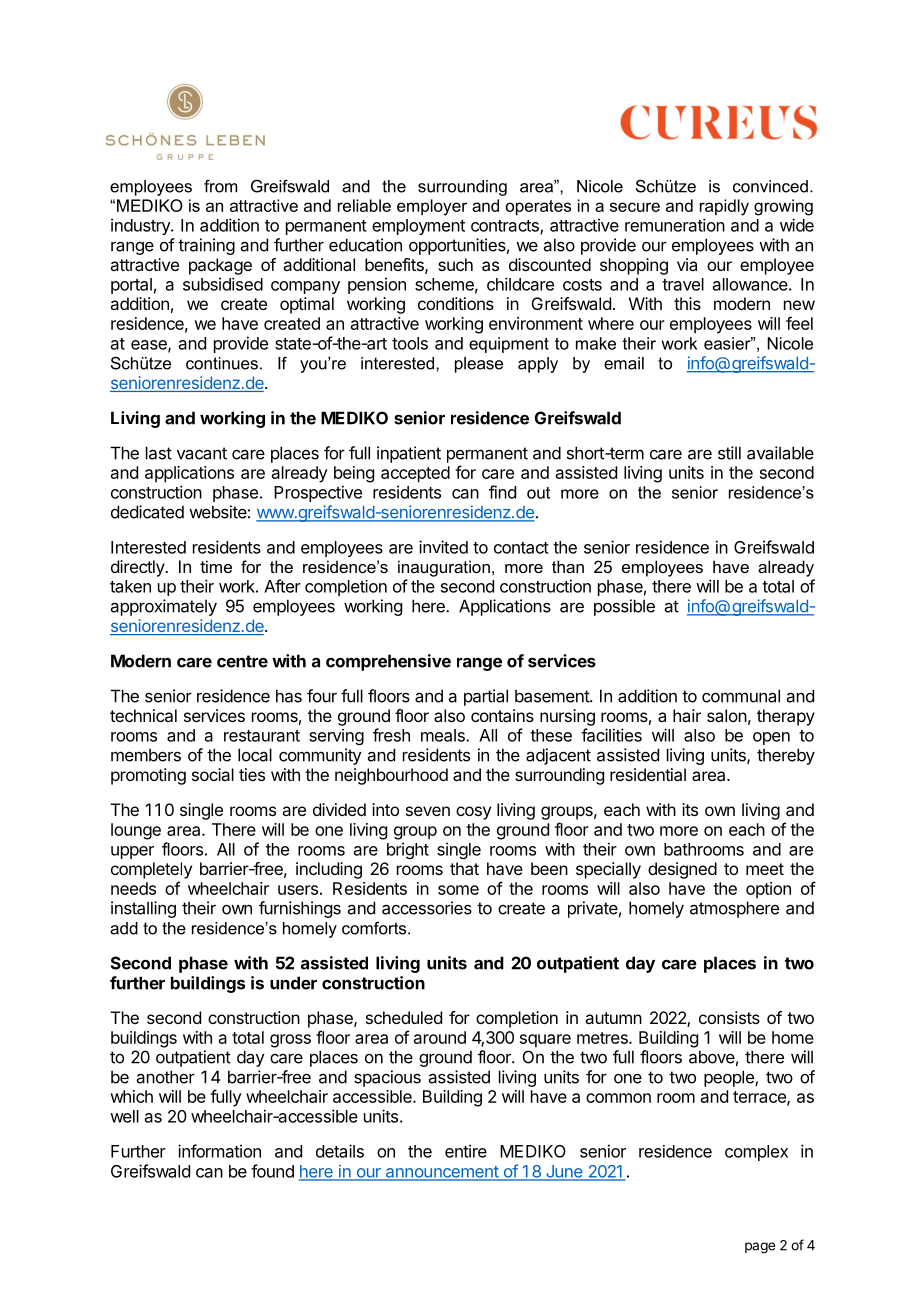 This page has height=1308, width=924. Describe the element at coordinates (216, 566) in the page. I see `time` at that location.
